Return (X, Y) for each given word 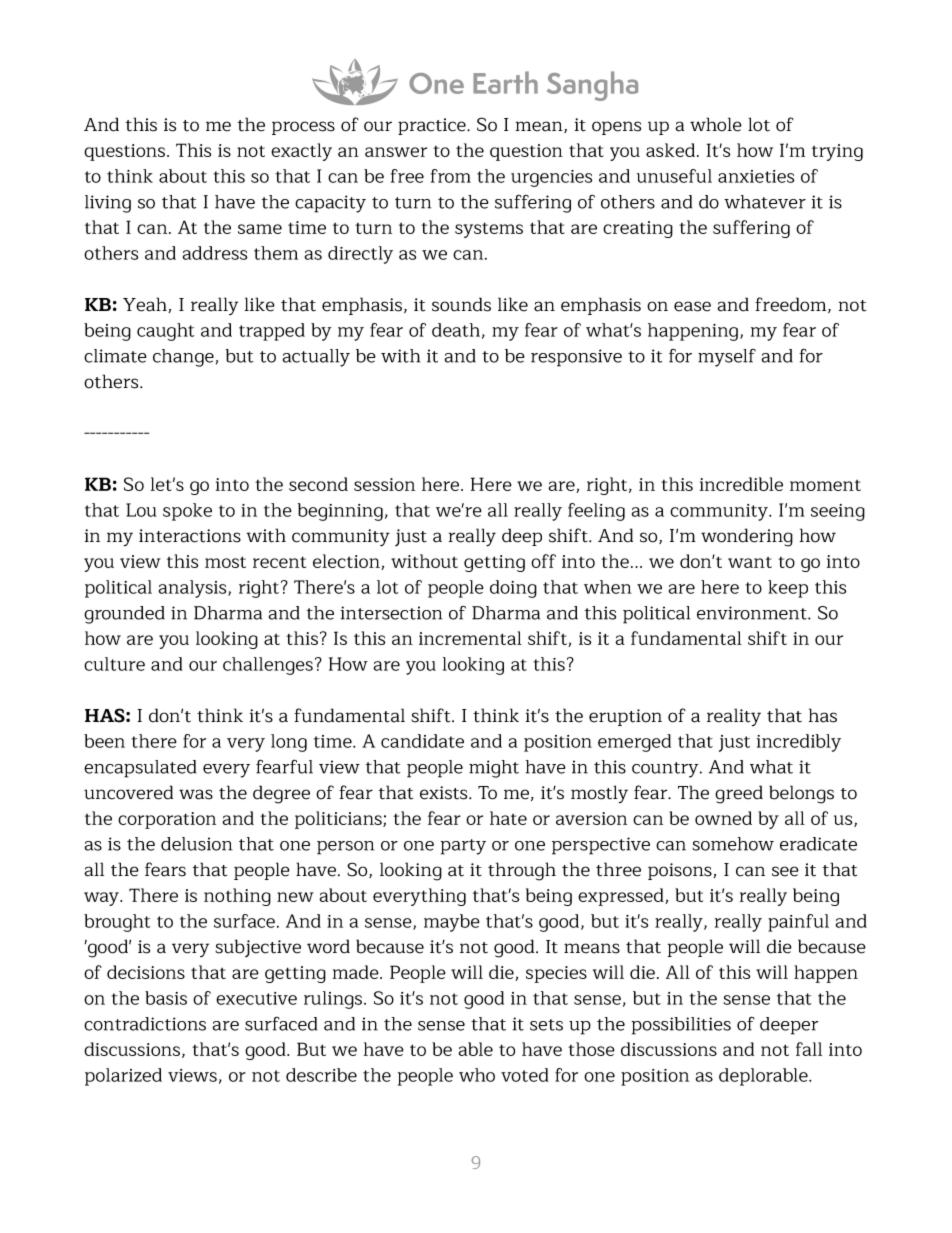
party (463, 847)
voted (525, 1075)
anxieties (756, 176)
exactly (301, 152)
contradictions (145, 1024)
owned (723, 818)
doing (513, 589)
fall (809, 1049)
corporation (167, 820)
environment (753, 613)
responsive (576, 358)
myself (727, 358)
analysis (194, 589)
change (183, 358)
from (451, 176)
